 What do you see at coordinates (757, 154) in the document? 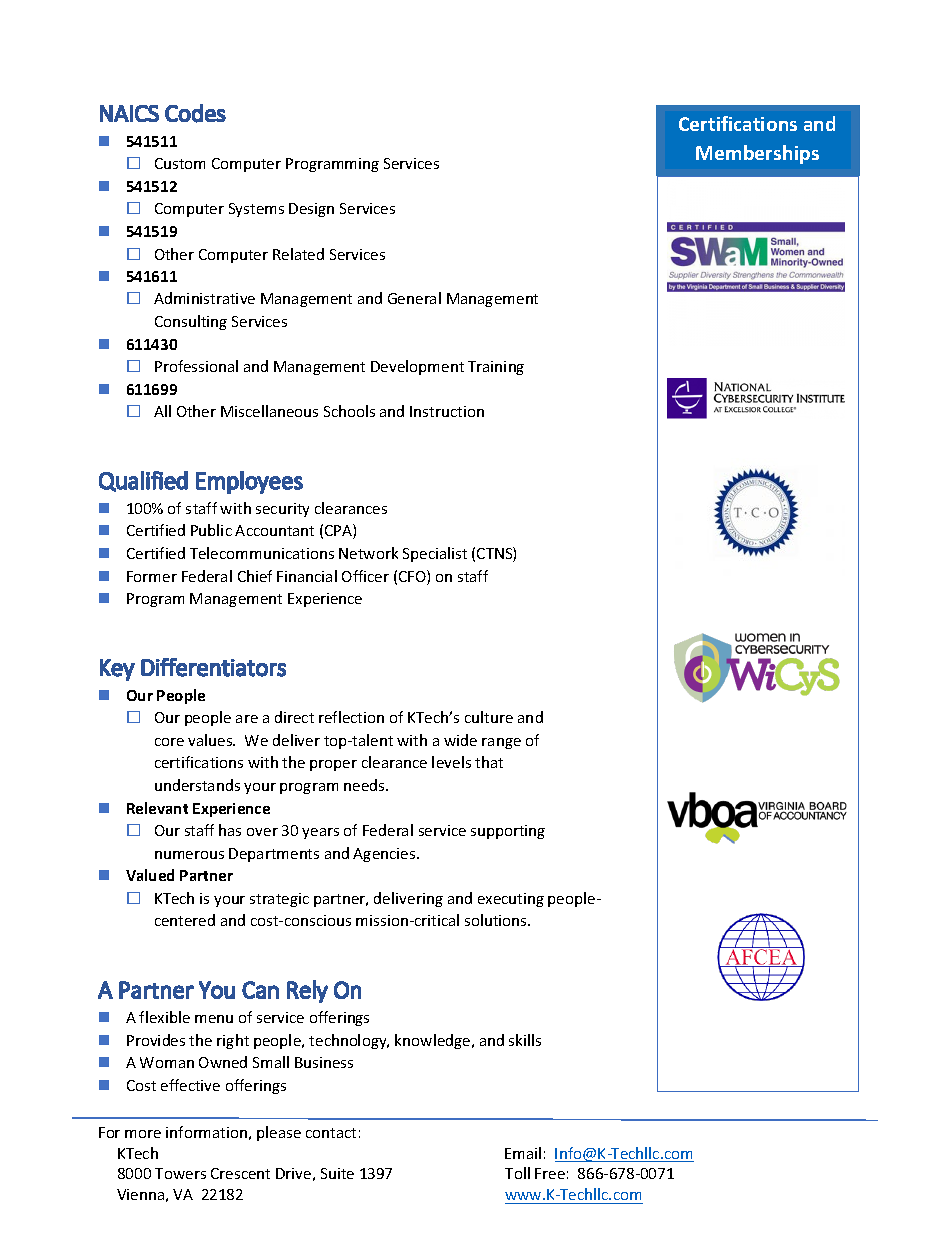
I see `Memberships` at bounding box center [757, 154].
